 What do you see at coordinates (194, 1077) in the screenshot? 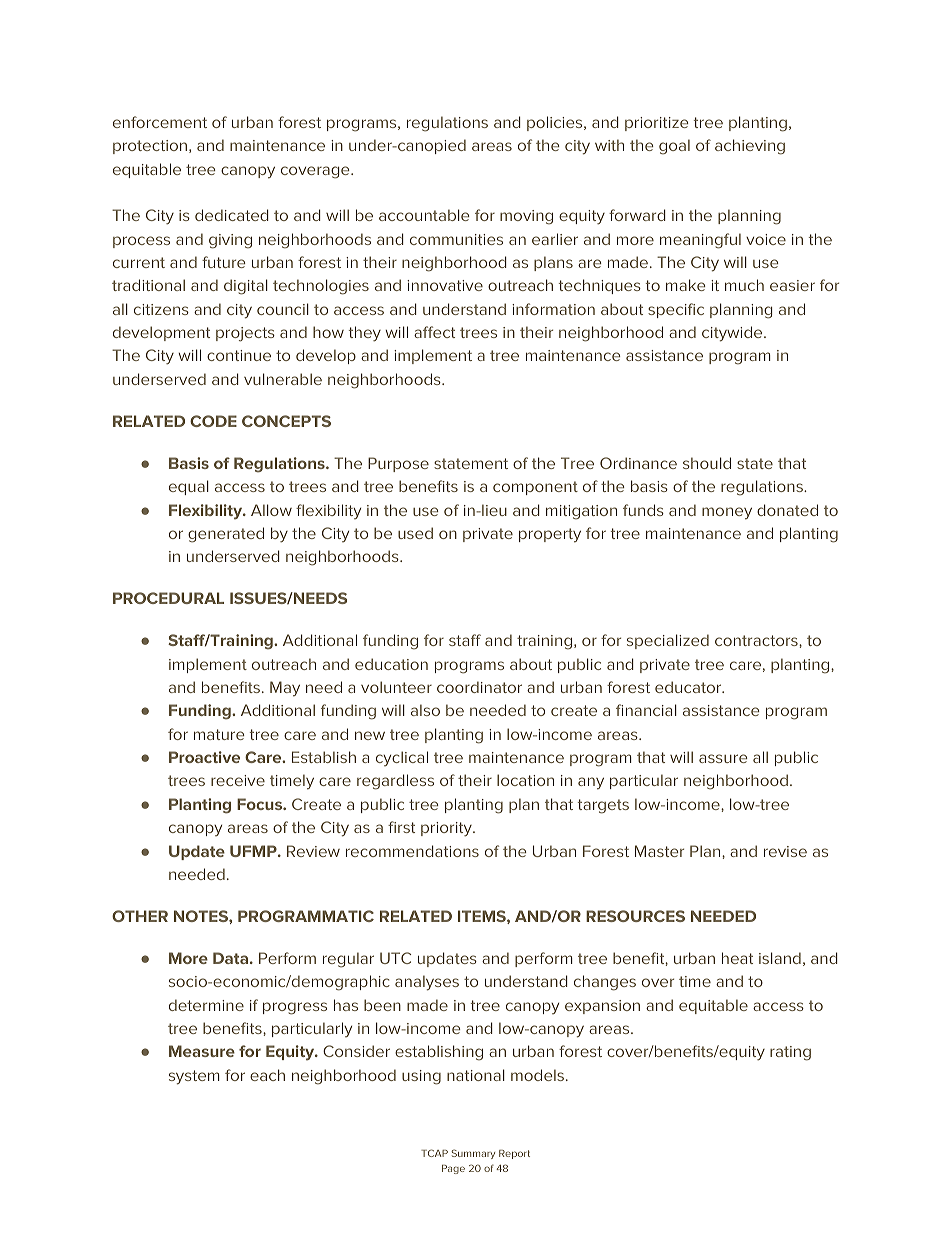
I see `system` at bounding box center [194, 1077].
